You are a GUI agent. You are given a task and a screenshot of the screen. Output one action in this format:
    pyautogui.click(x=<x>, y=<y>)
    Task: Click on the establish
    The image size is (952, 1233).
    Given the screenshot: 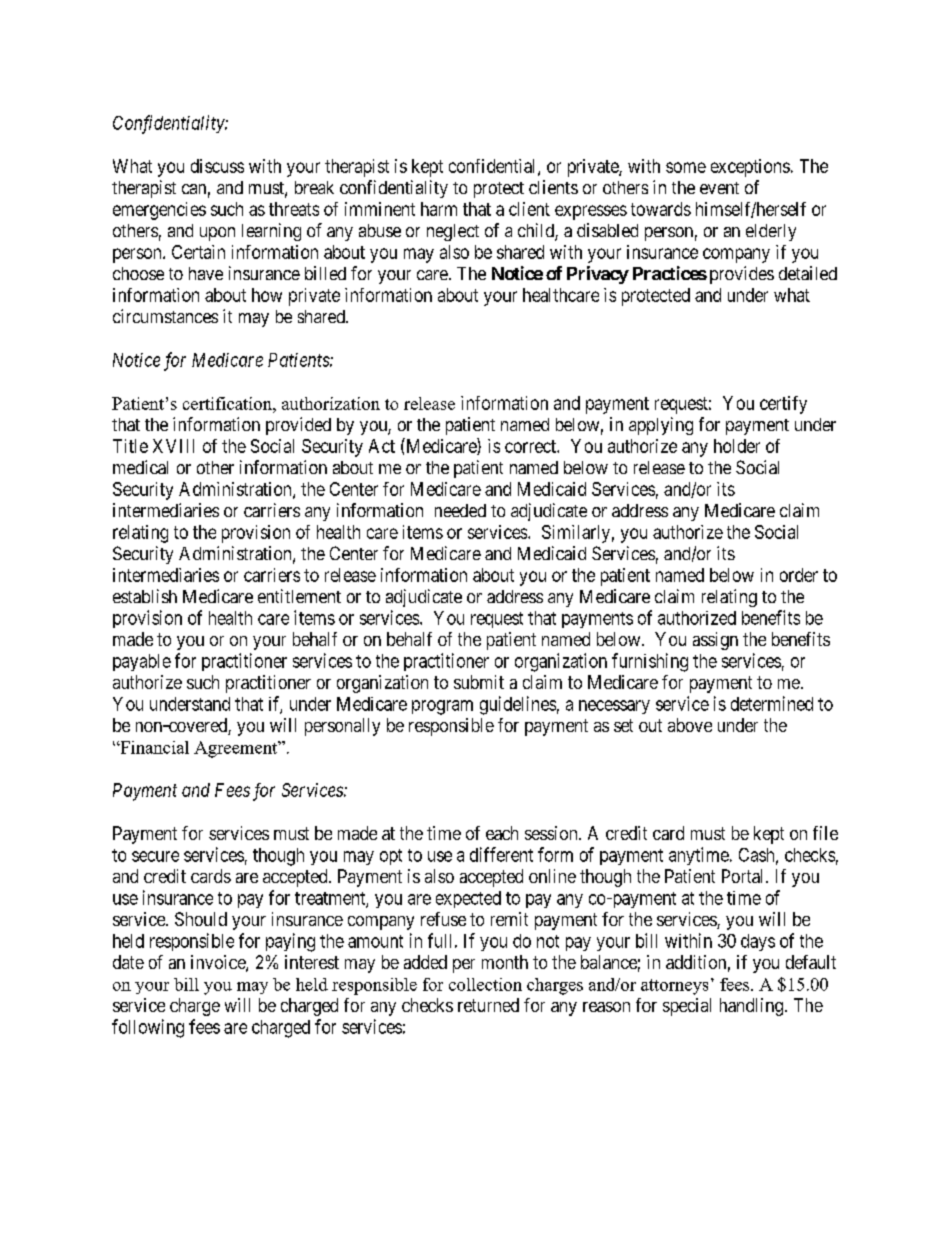 What is the action you would take?
    pyautogui.click(x=145, y=596)
